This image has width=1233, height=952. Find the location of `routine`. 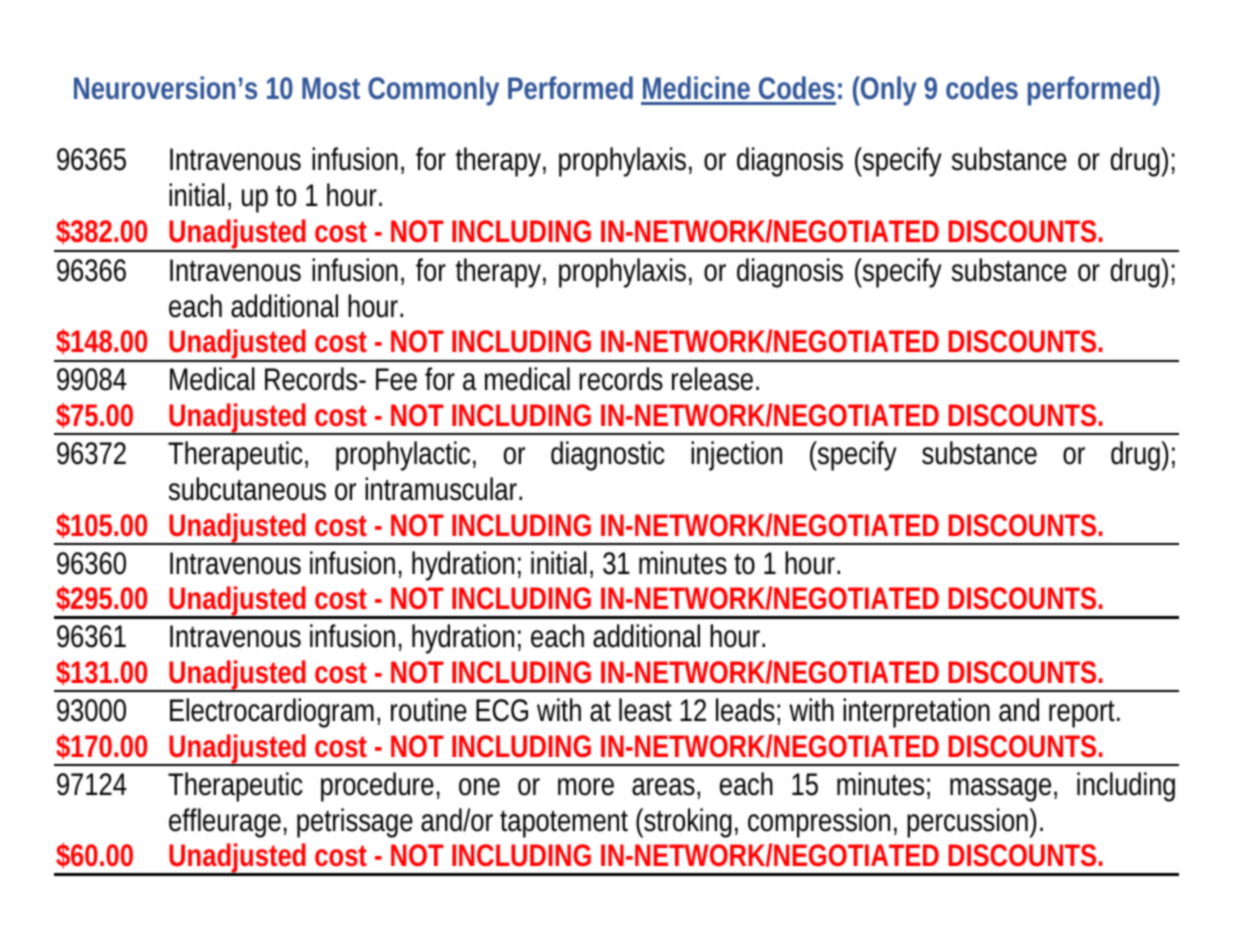

routine is located at coordinates (429, 710).
